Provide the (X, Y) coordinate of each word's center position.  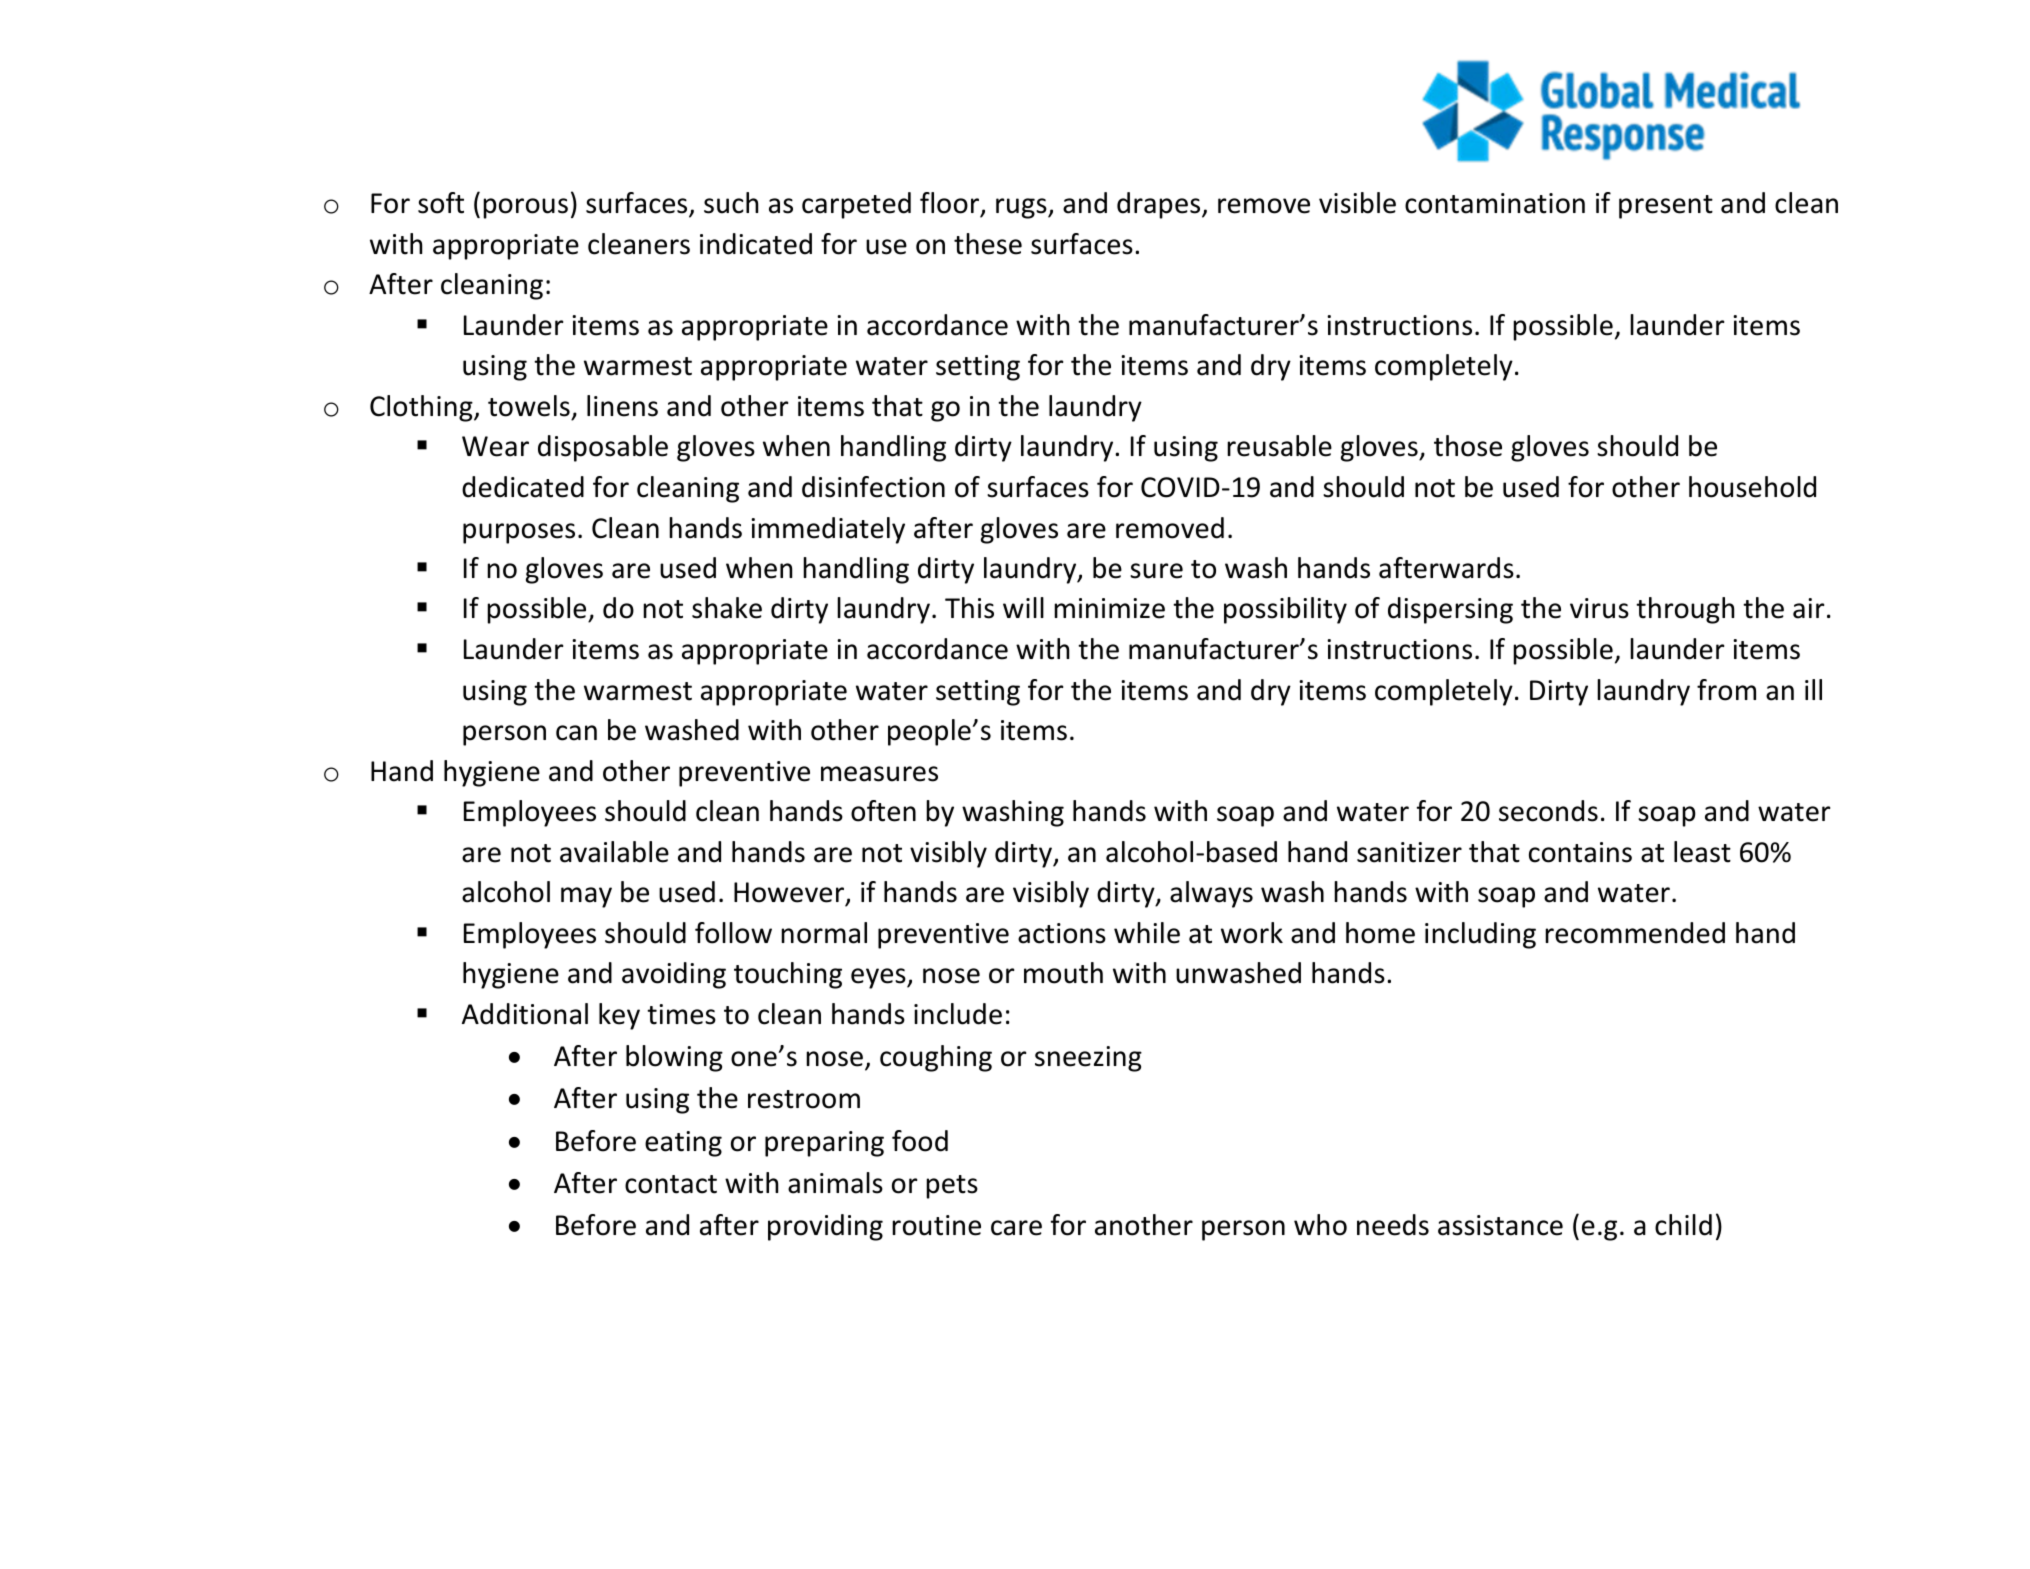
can (576, 733)
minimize (1109, 608)
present (1666, 207)
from (1726, 690)
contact (671, 1184)
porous (525, 208)
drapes (1160, 205)
